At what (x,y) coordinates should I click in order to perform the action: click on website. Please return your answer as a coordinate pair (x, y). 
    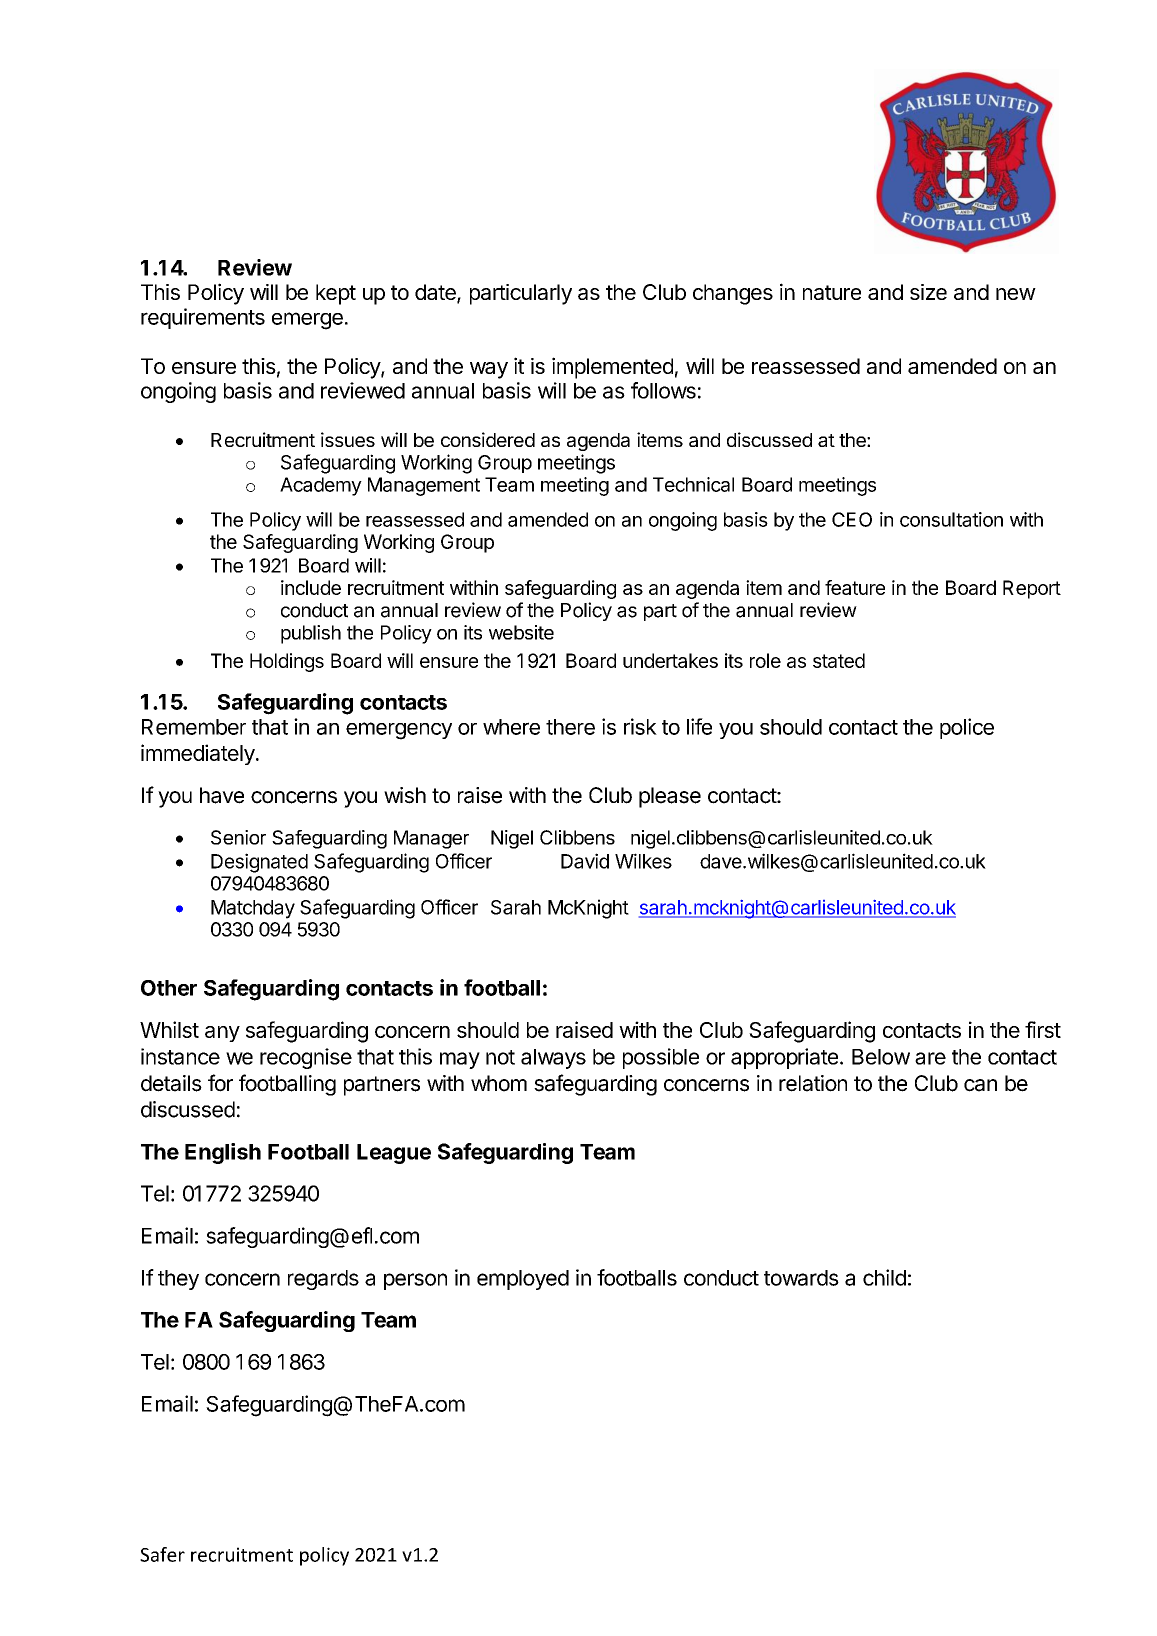
    Looking at the image, I should click on (521, 632).
